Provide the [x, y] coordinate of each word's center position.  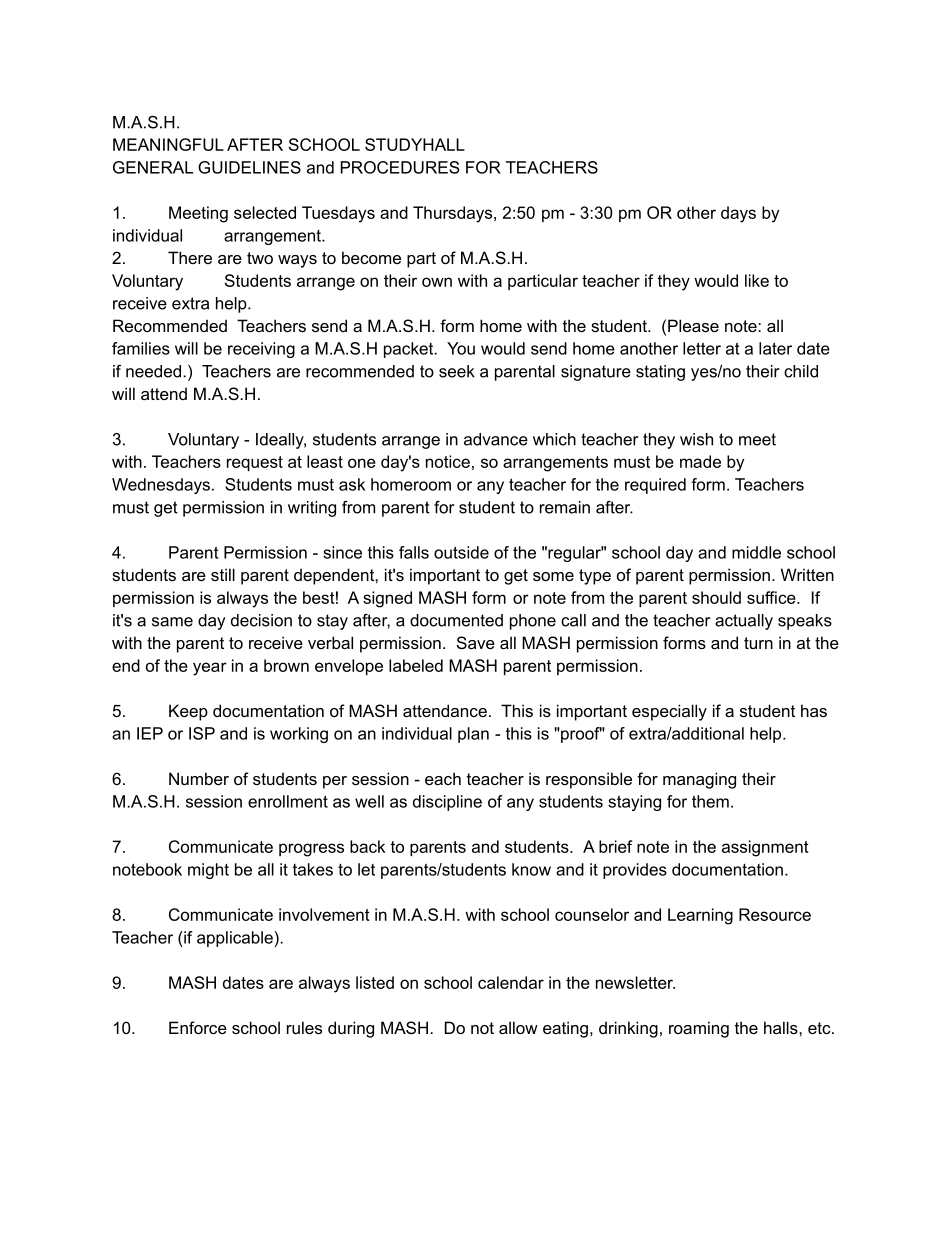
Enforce [198, 1027]
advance [496, 439]
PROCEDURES [400, 167]
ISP [202, 733]
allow [518, 1027]
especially [669, 712]
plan [473, 735]
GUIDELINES [249, 167]
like [757, 280]
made [700, 461]
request [255, 463]
